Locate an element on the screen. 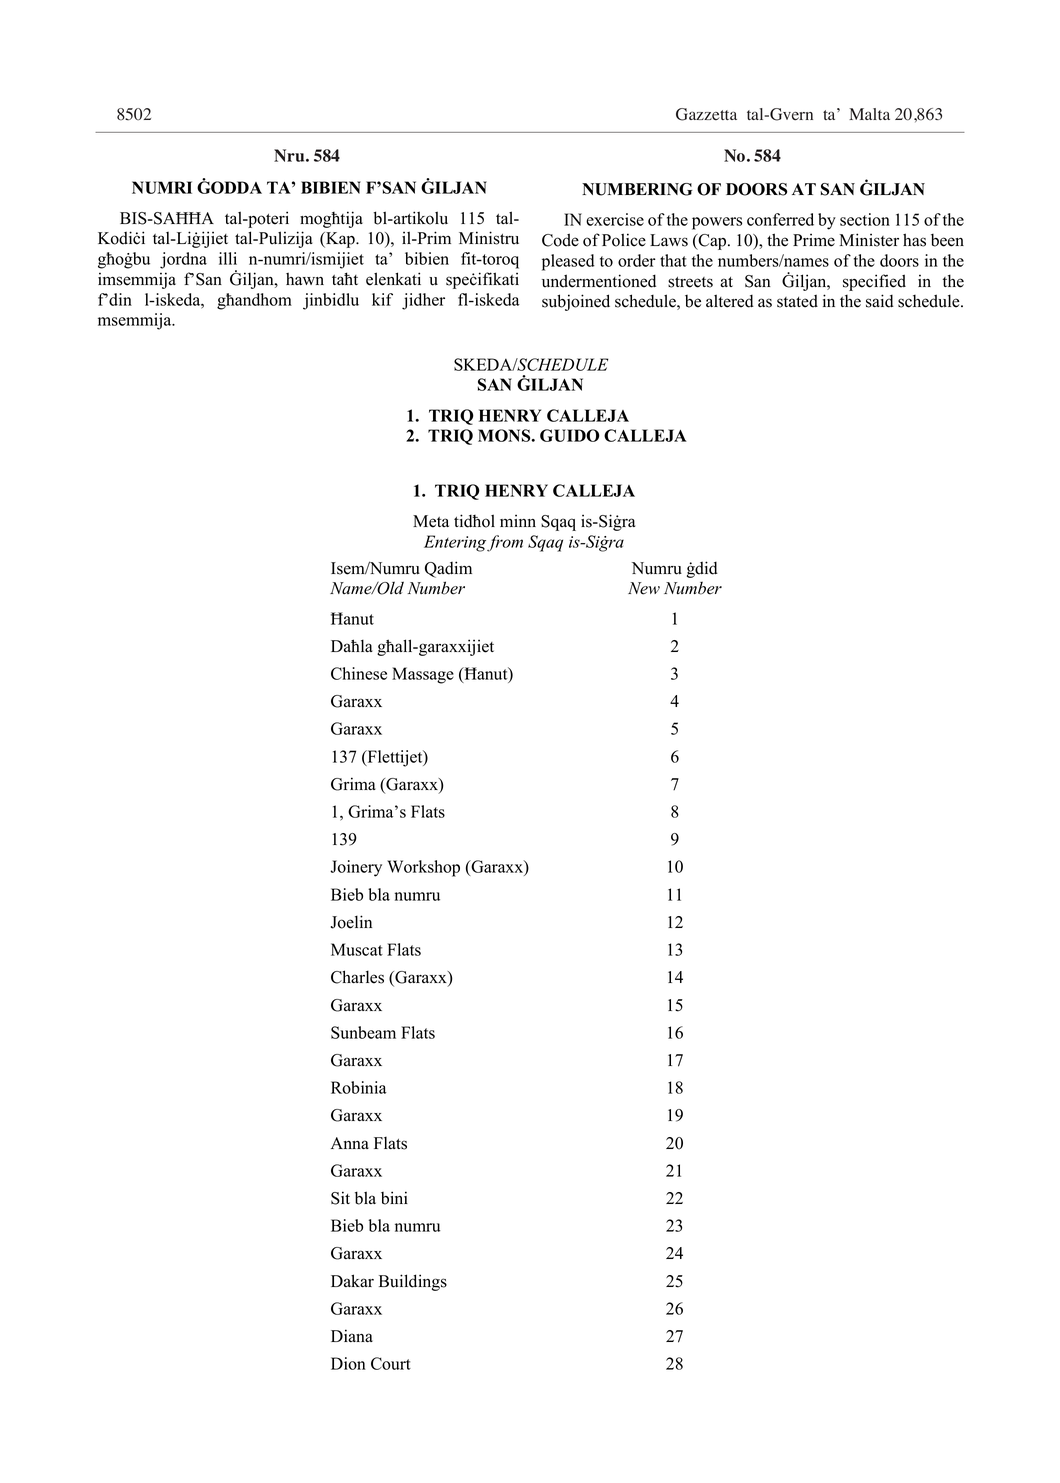 This screenshot has width=1060, height=1483. said is located at coordinates (880, 301).
